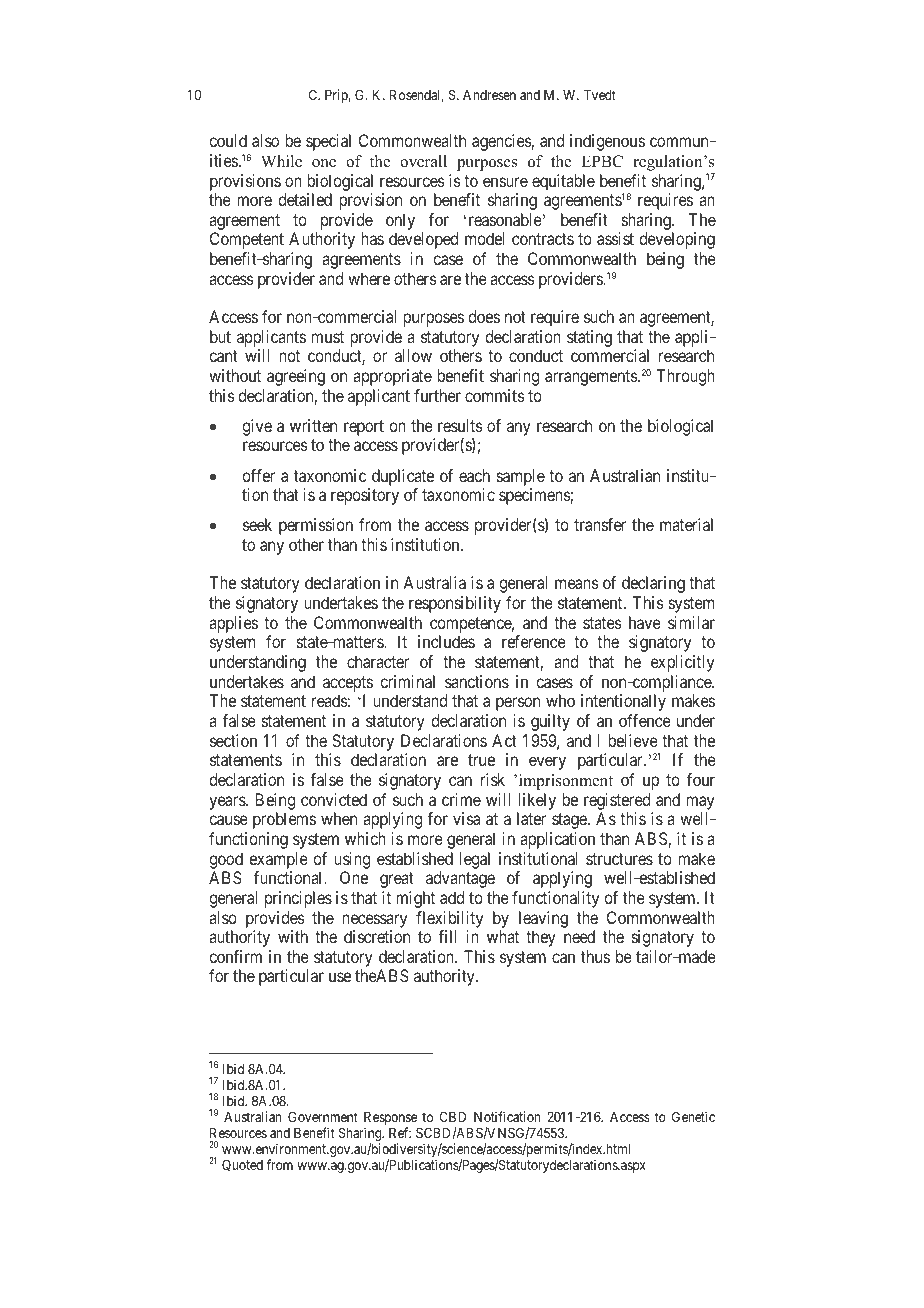  What do you see at coordinates (489, 95) in the image?
I see `Andresen` at bounding box center [489, 95].
